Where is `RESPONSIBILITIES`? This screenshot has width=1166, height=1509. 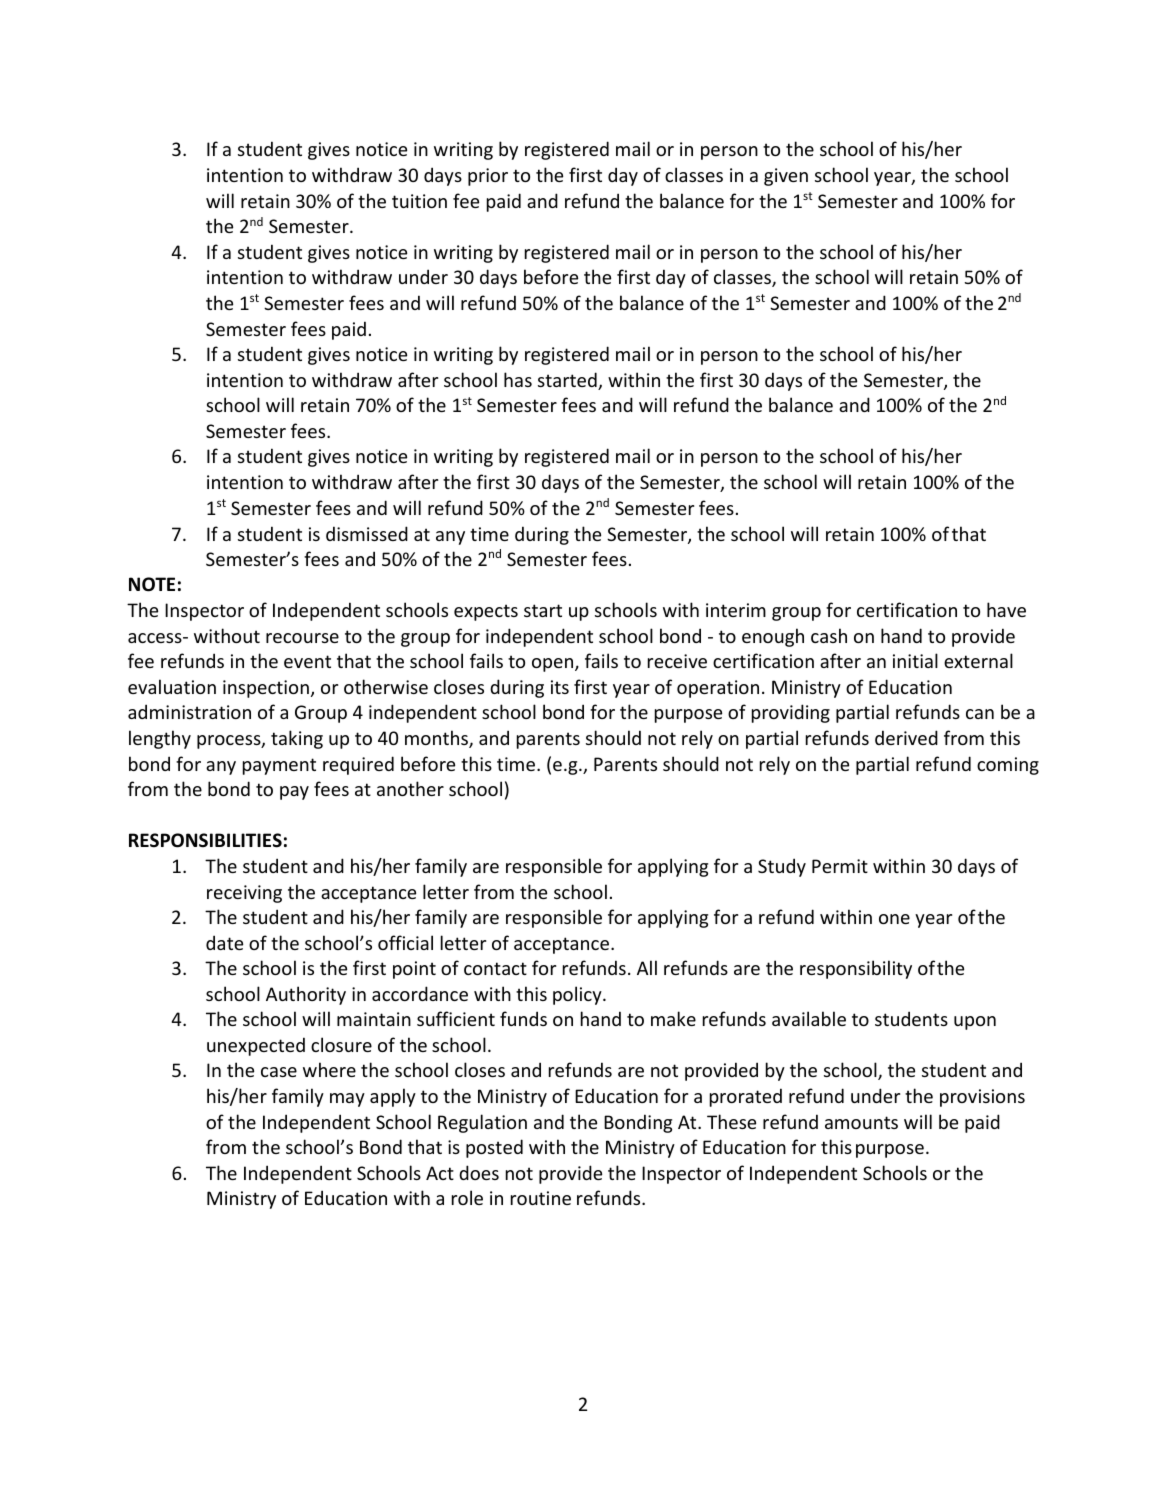
RESPONSIBILITIES is located at coordinates (205, 840).
